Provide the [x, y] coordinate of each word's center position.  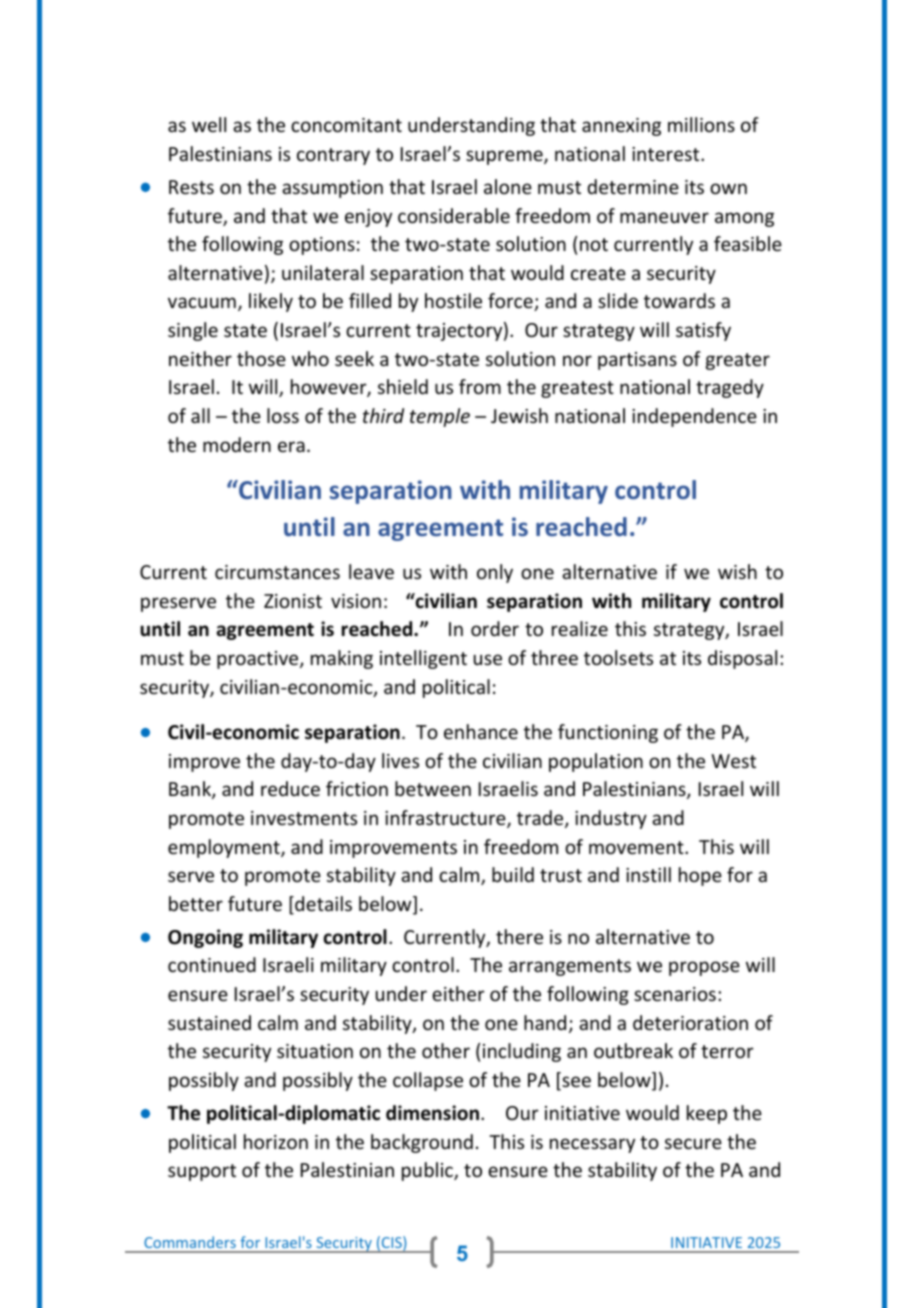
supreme [505, 157]
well [209, 124]
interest [667, 154]
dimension [432, 1113]
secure [693, 1143]
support [202, 1172]
